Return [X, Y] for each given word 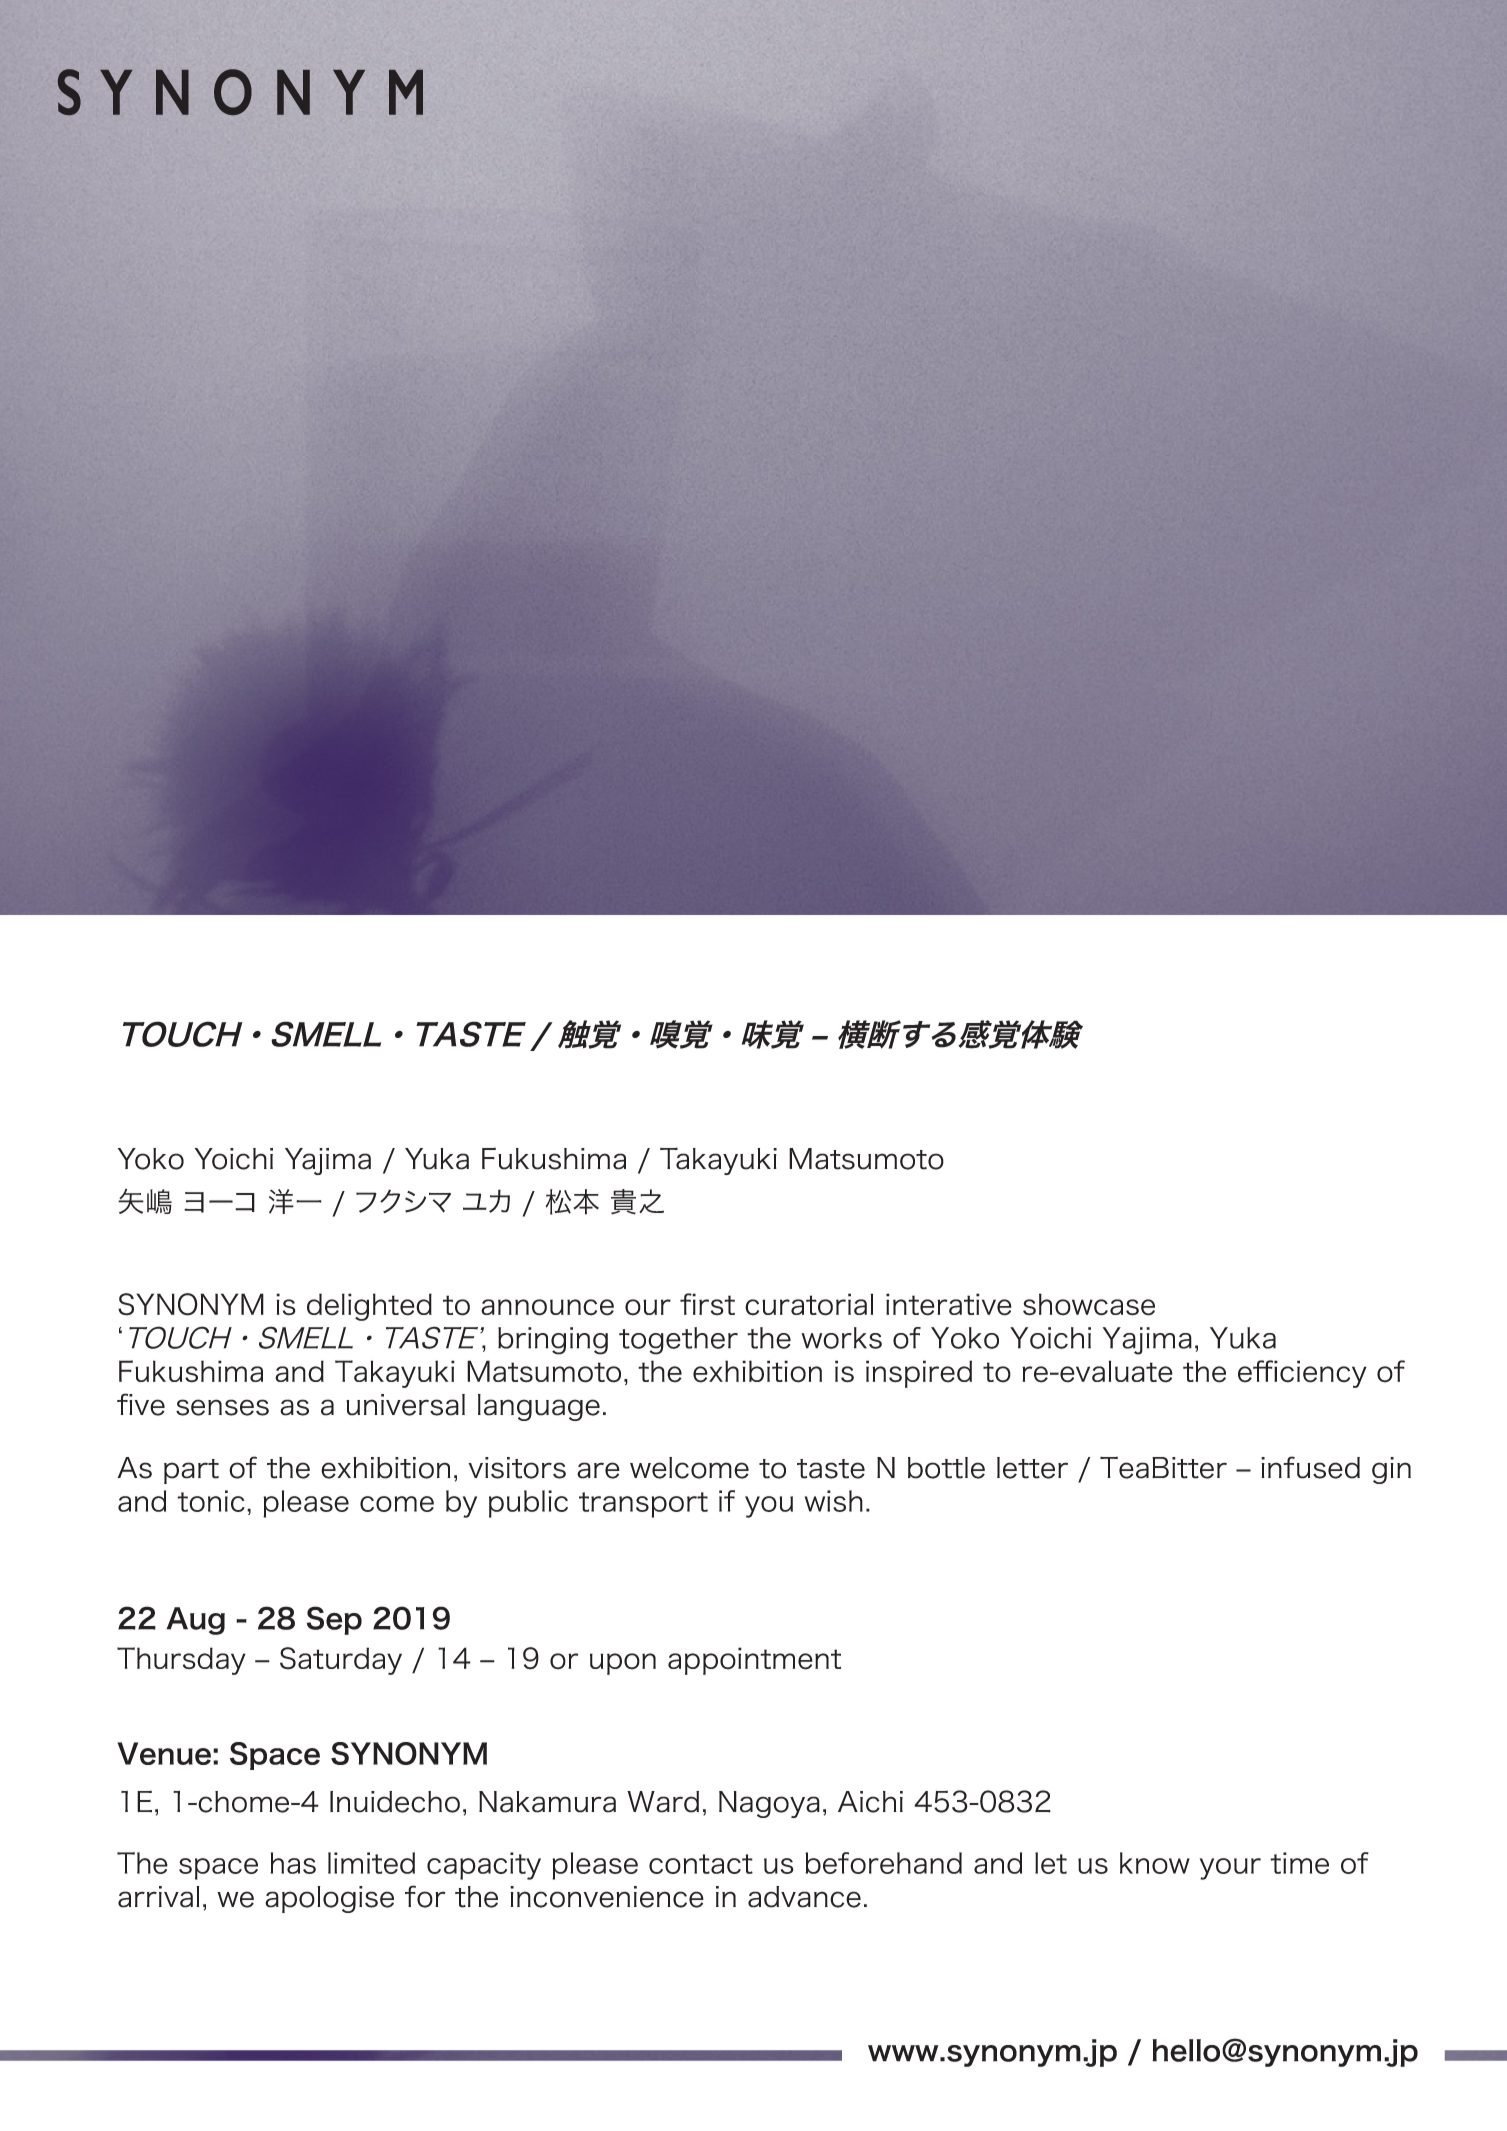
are [598, 1470]
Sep [334, 1620]
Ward [663, 1802]
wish [834, 1501]
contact [701, 1864]
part [191, 1471]
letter [1032, 1468]
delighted [369, 1307]
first [707, 1304]
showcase [1089, 1304]
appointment [754, 1661]
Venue [164, 1753]
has [293, 1863]
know [1155, 1863]
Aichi [870, 1802]
